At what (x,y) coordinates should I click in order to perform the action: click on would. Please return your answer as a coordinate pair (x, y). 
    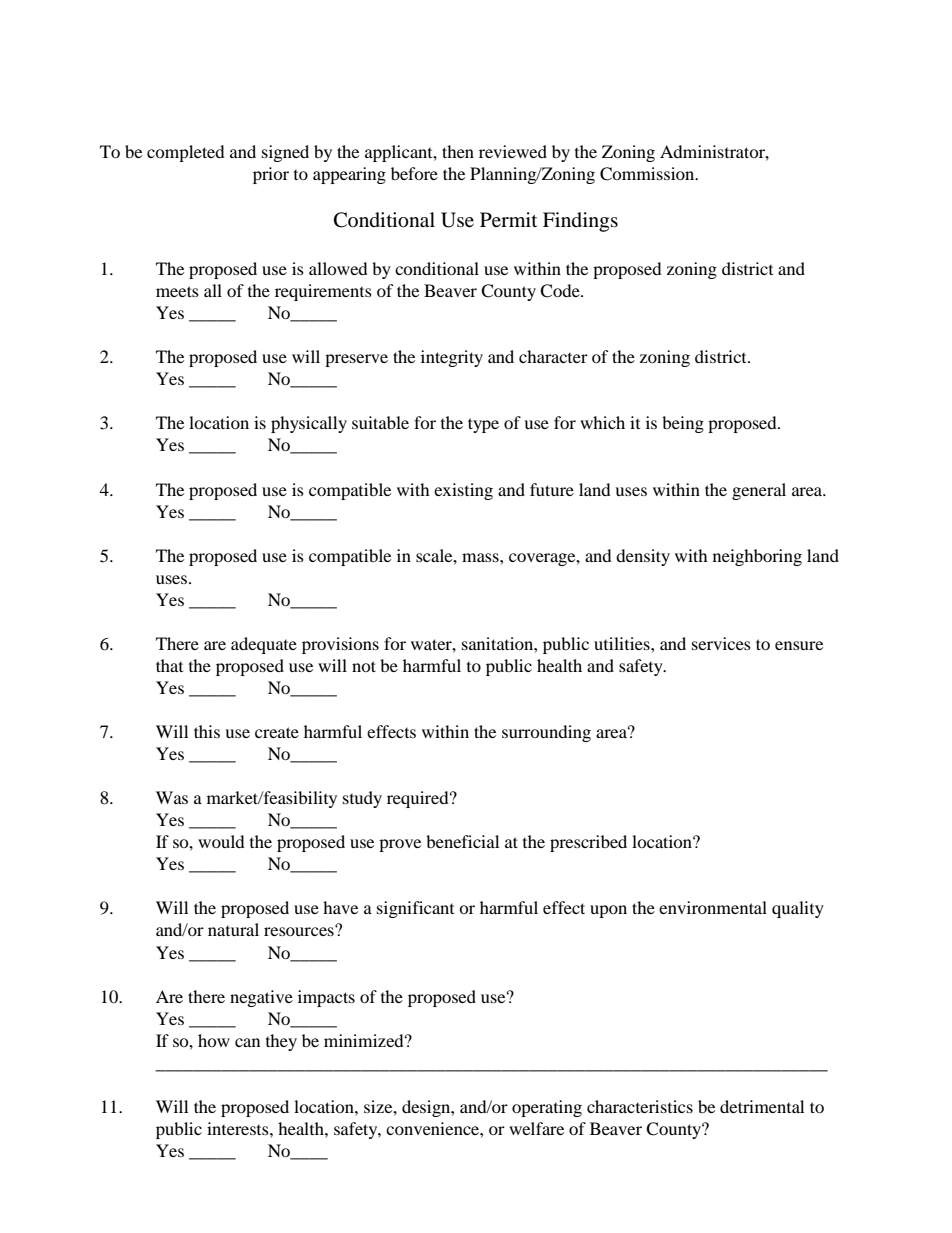
    Looking at the image, I should click on (221, 841).
